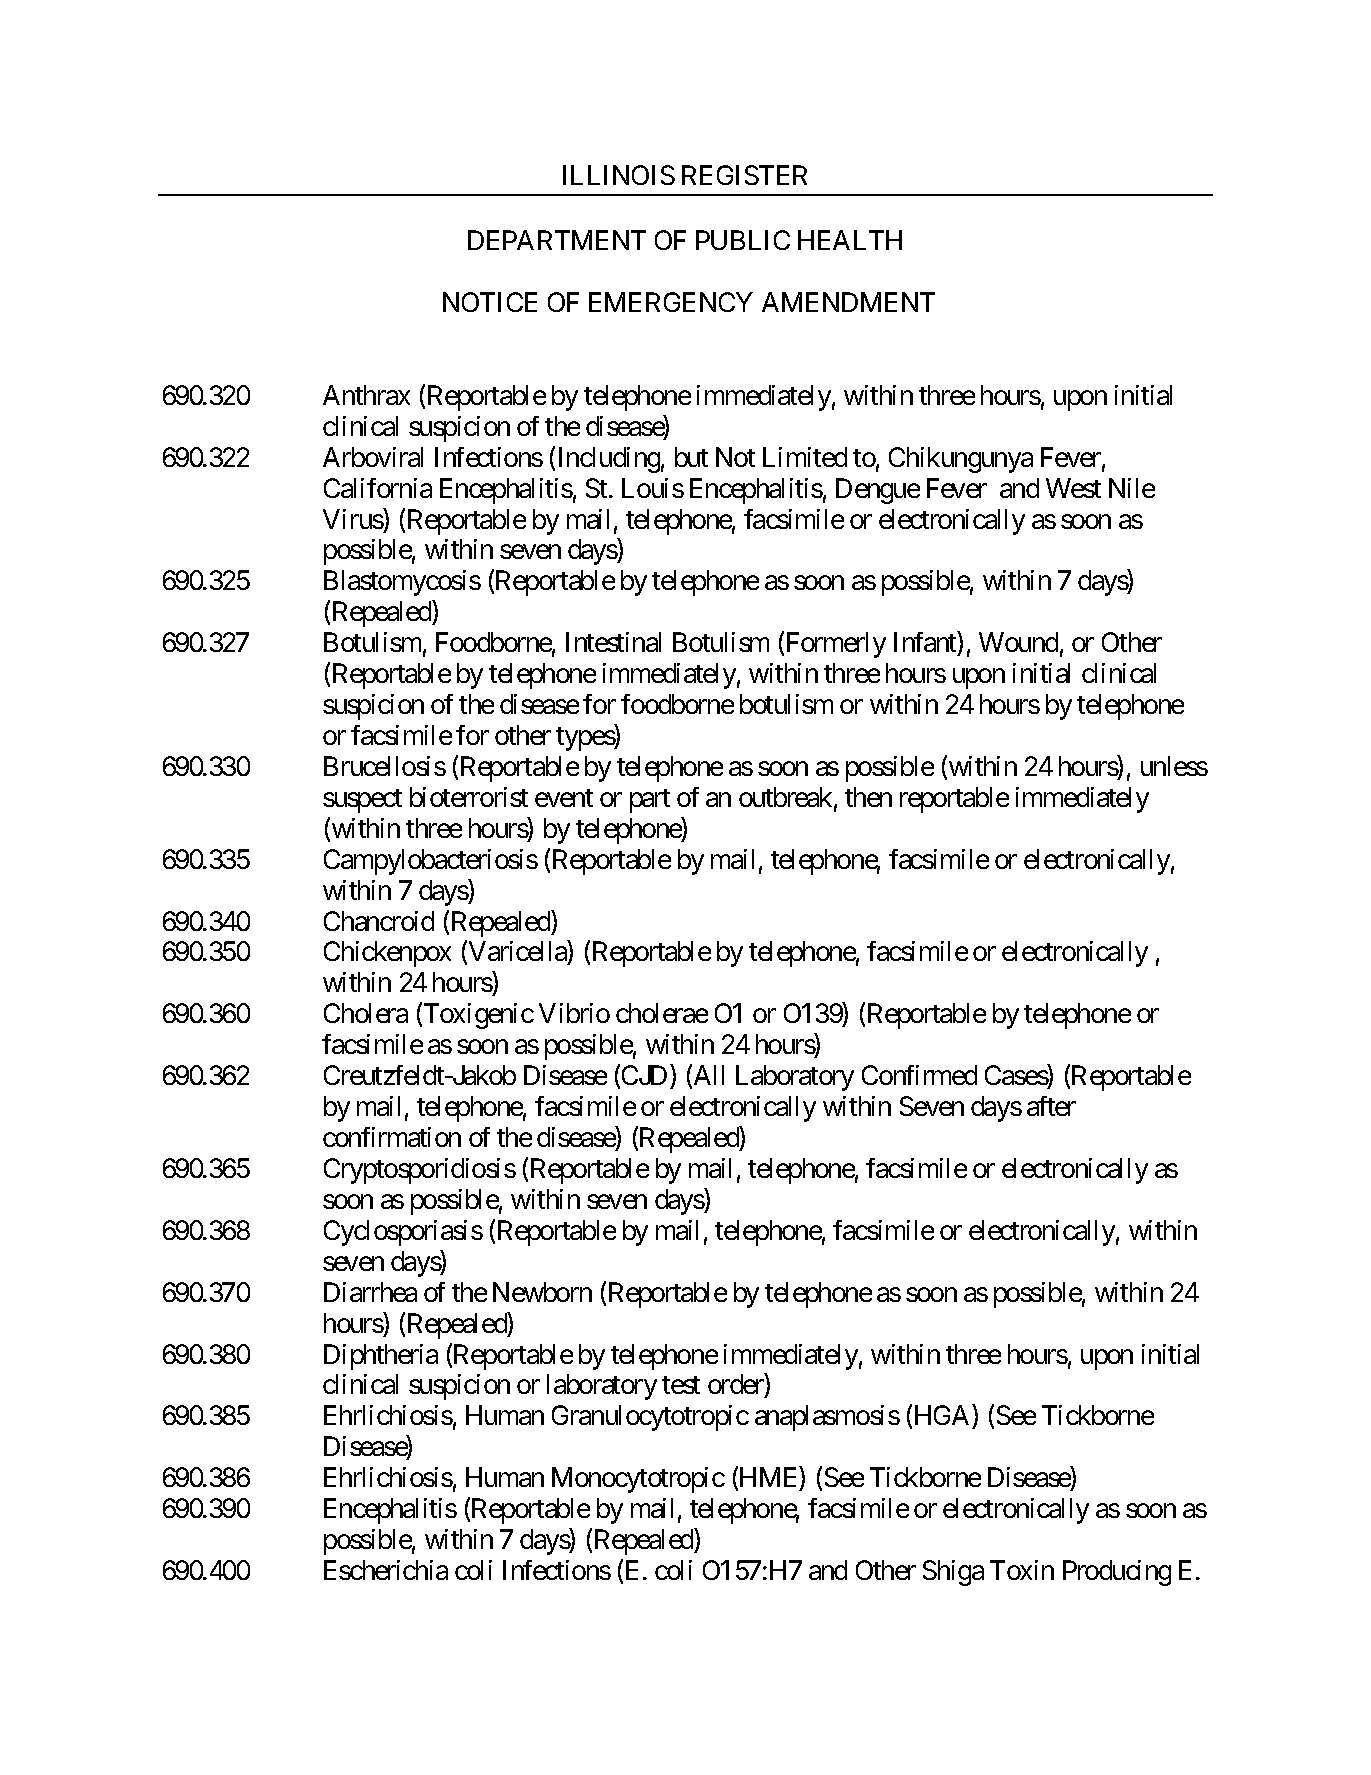 The height and width of the image is (1775, 1371). I want to click on NOTICE, so click(490, 302).
